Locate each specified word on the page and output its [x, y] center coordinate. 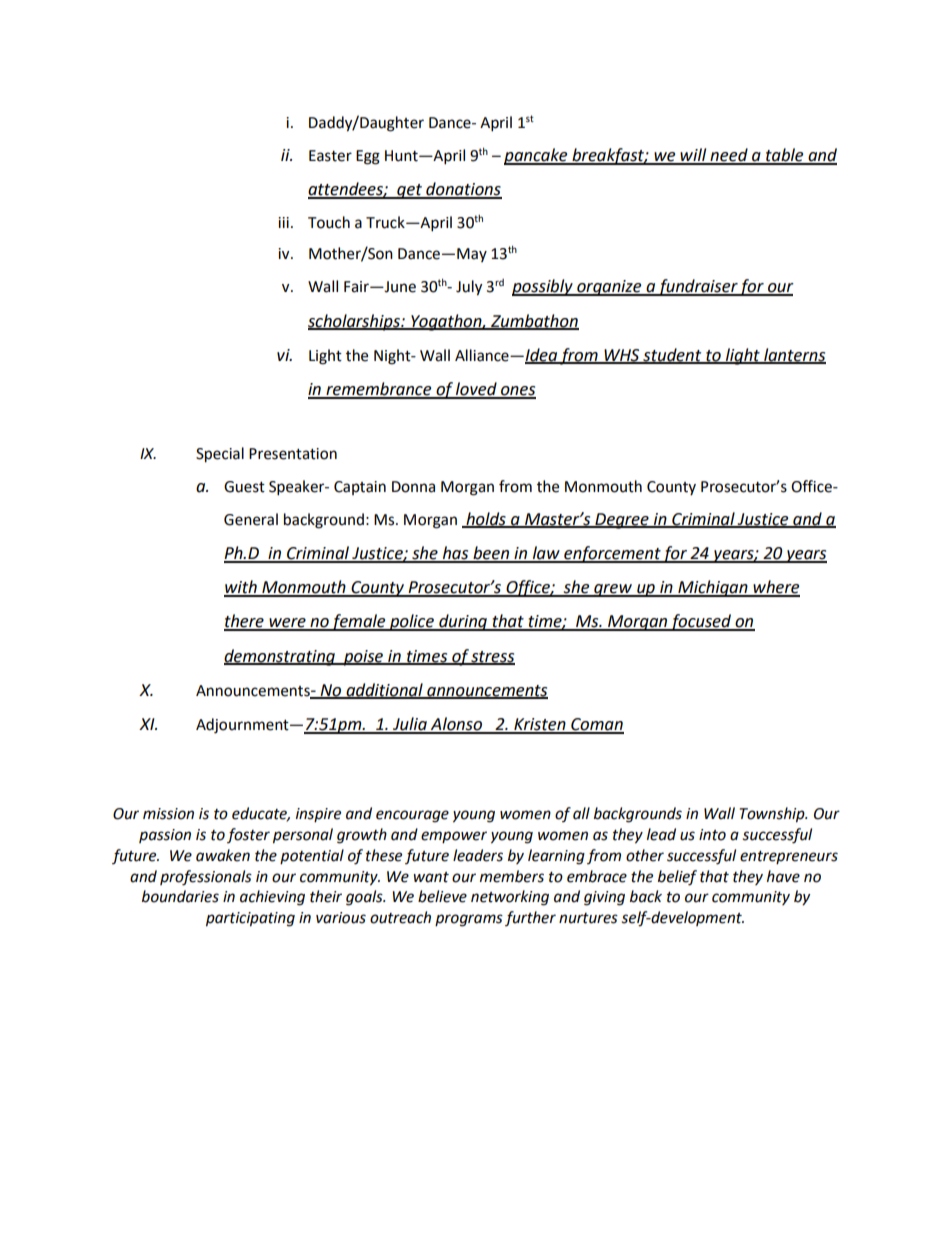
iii [283, 222]
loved [476, 390]
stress [492, 657]
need [729, 156]
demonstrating [280, 657]
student [672, 355]
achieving [272, 898]
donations [463, 190]
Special [220, 455]
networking [510, 898]
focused [701, 622]
